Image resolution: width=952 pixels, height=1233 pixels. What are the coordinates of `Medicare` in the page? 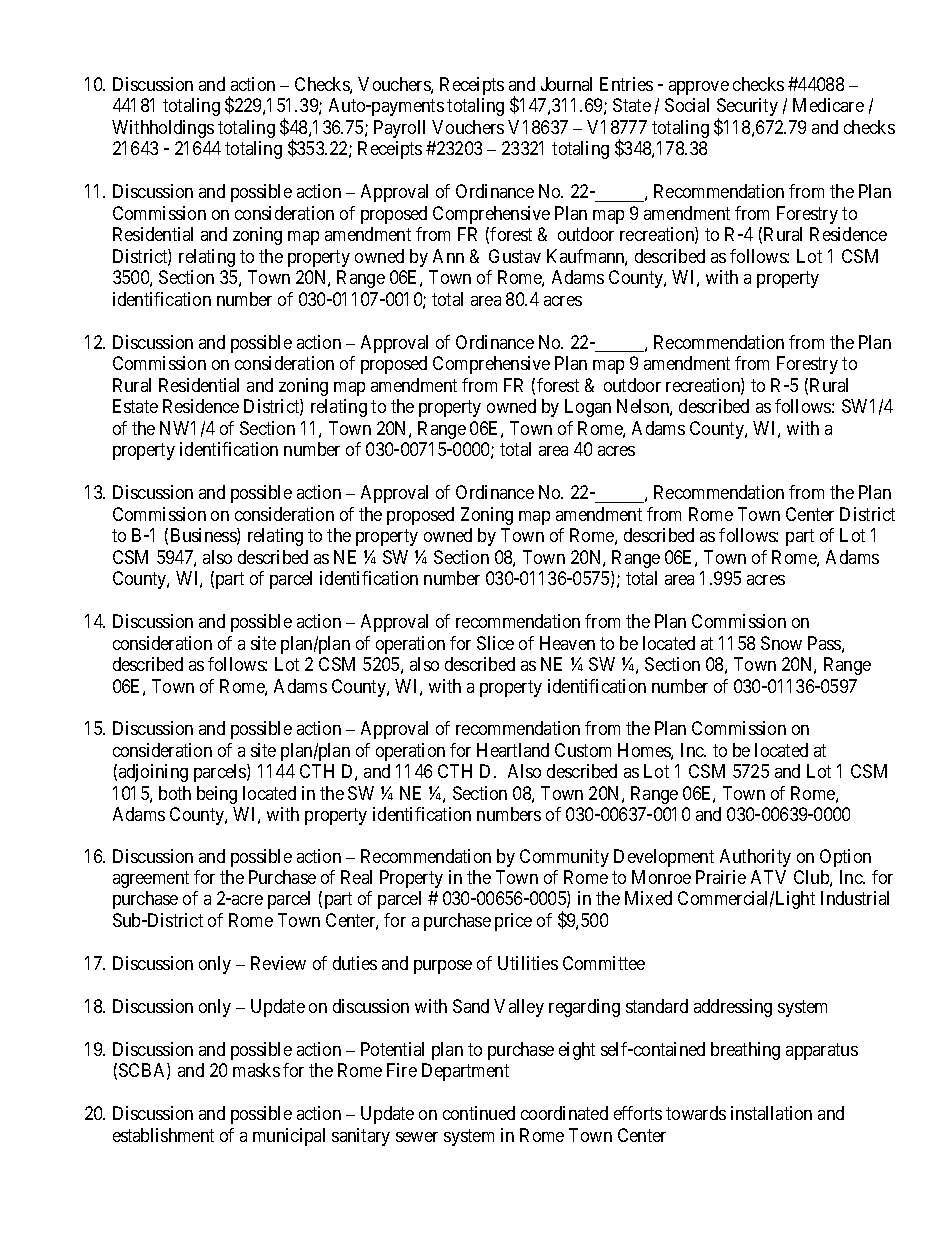 It's located at (828, 105).
